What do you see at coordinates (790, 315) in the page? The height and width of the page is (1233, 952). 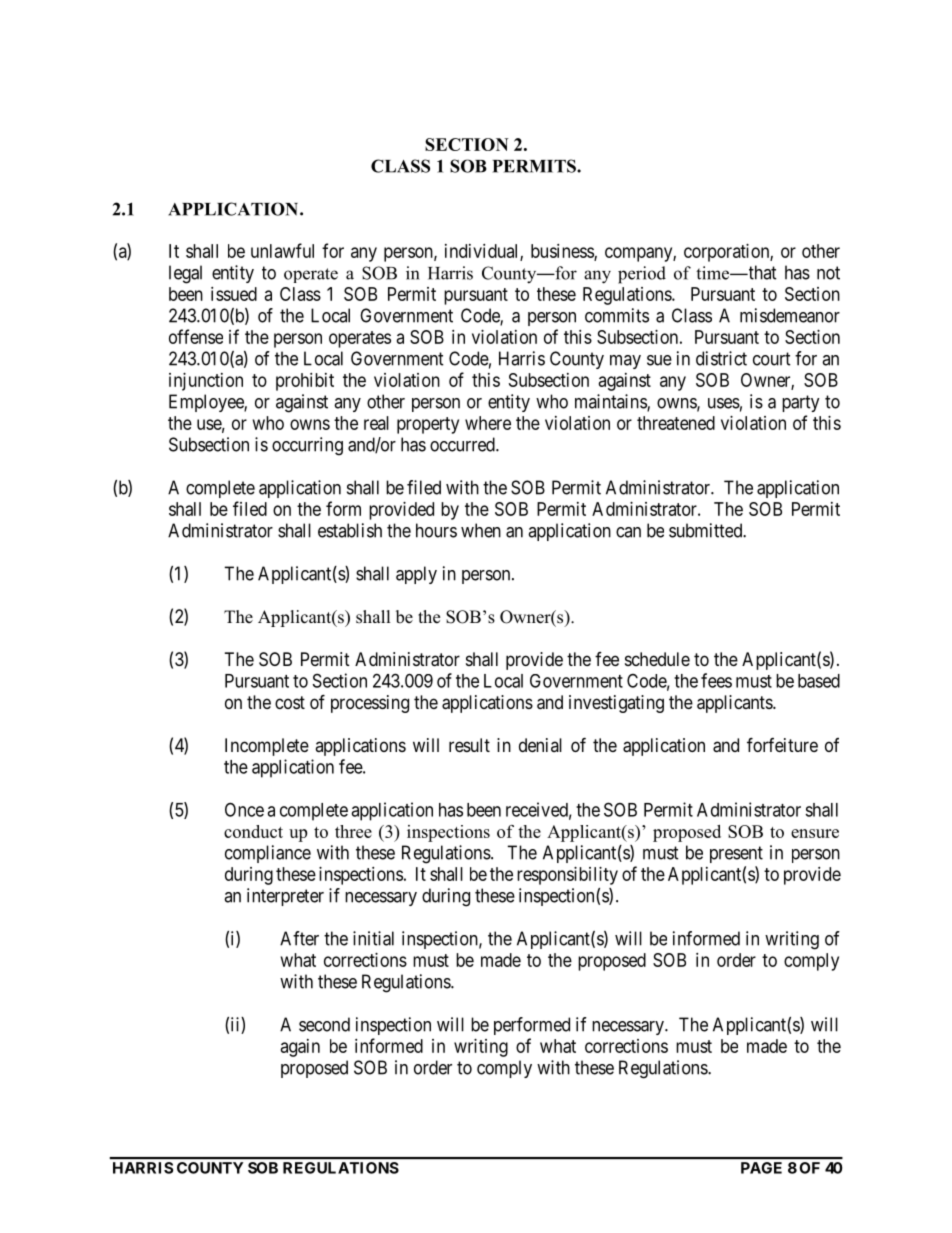 I see `misdemeanor` at bounding box center [790, 315].
